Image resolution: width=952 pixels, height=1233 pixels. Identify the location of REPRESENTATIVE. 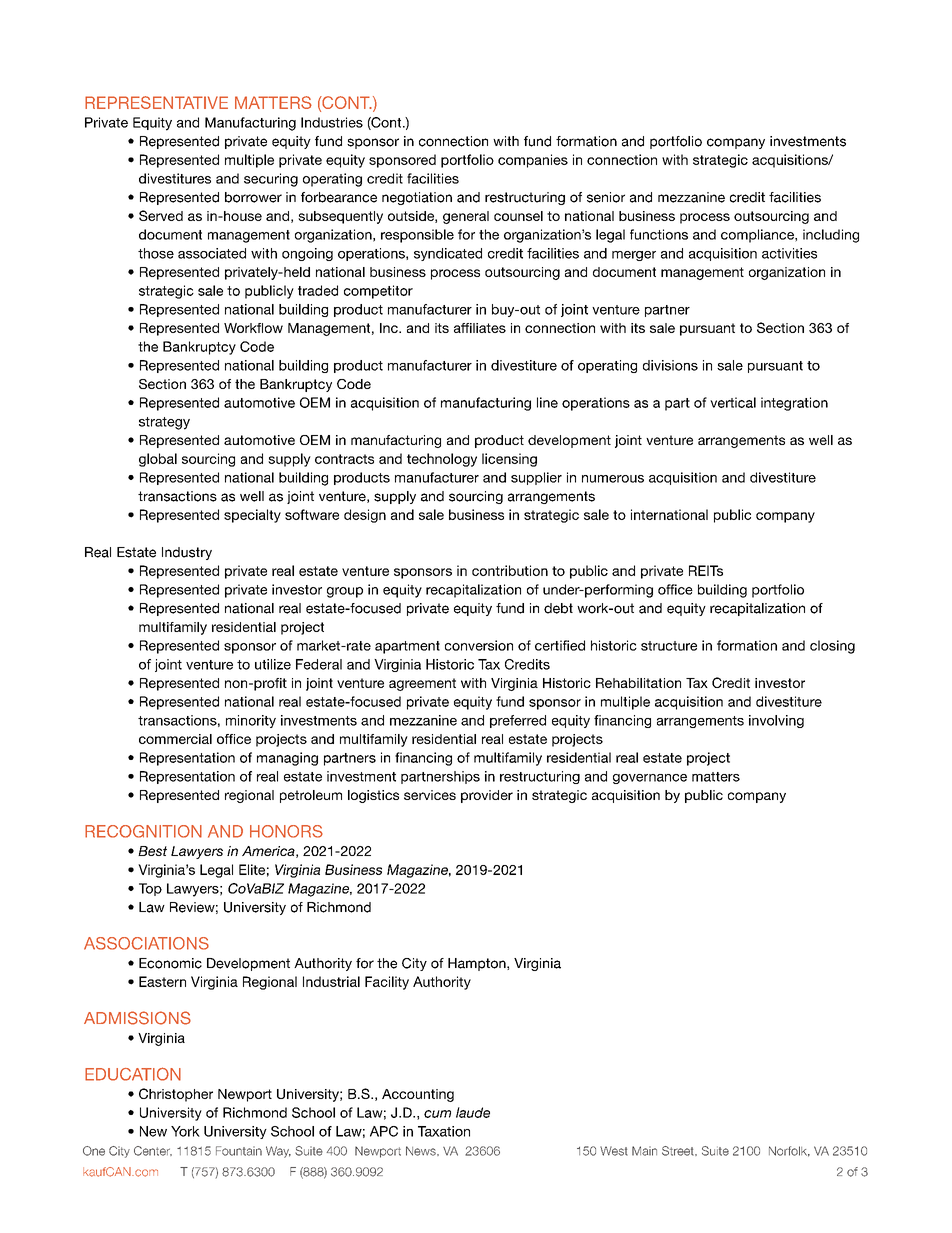
(156, 102).
